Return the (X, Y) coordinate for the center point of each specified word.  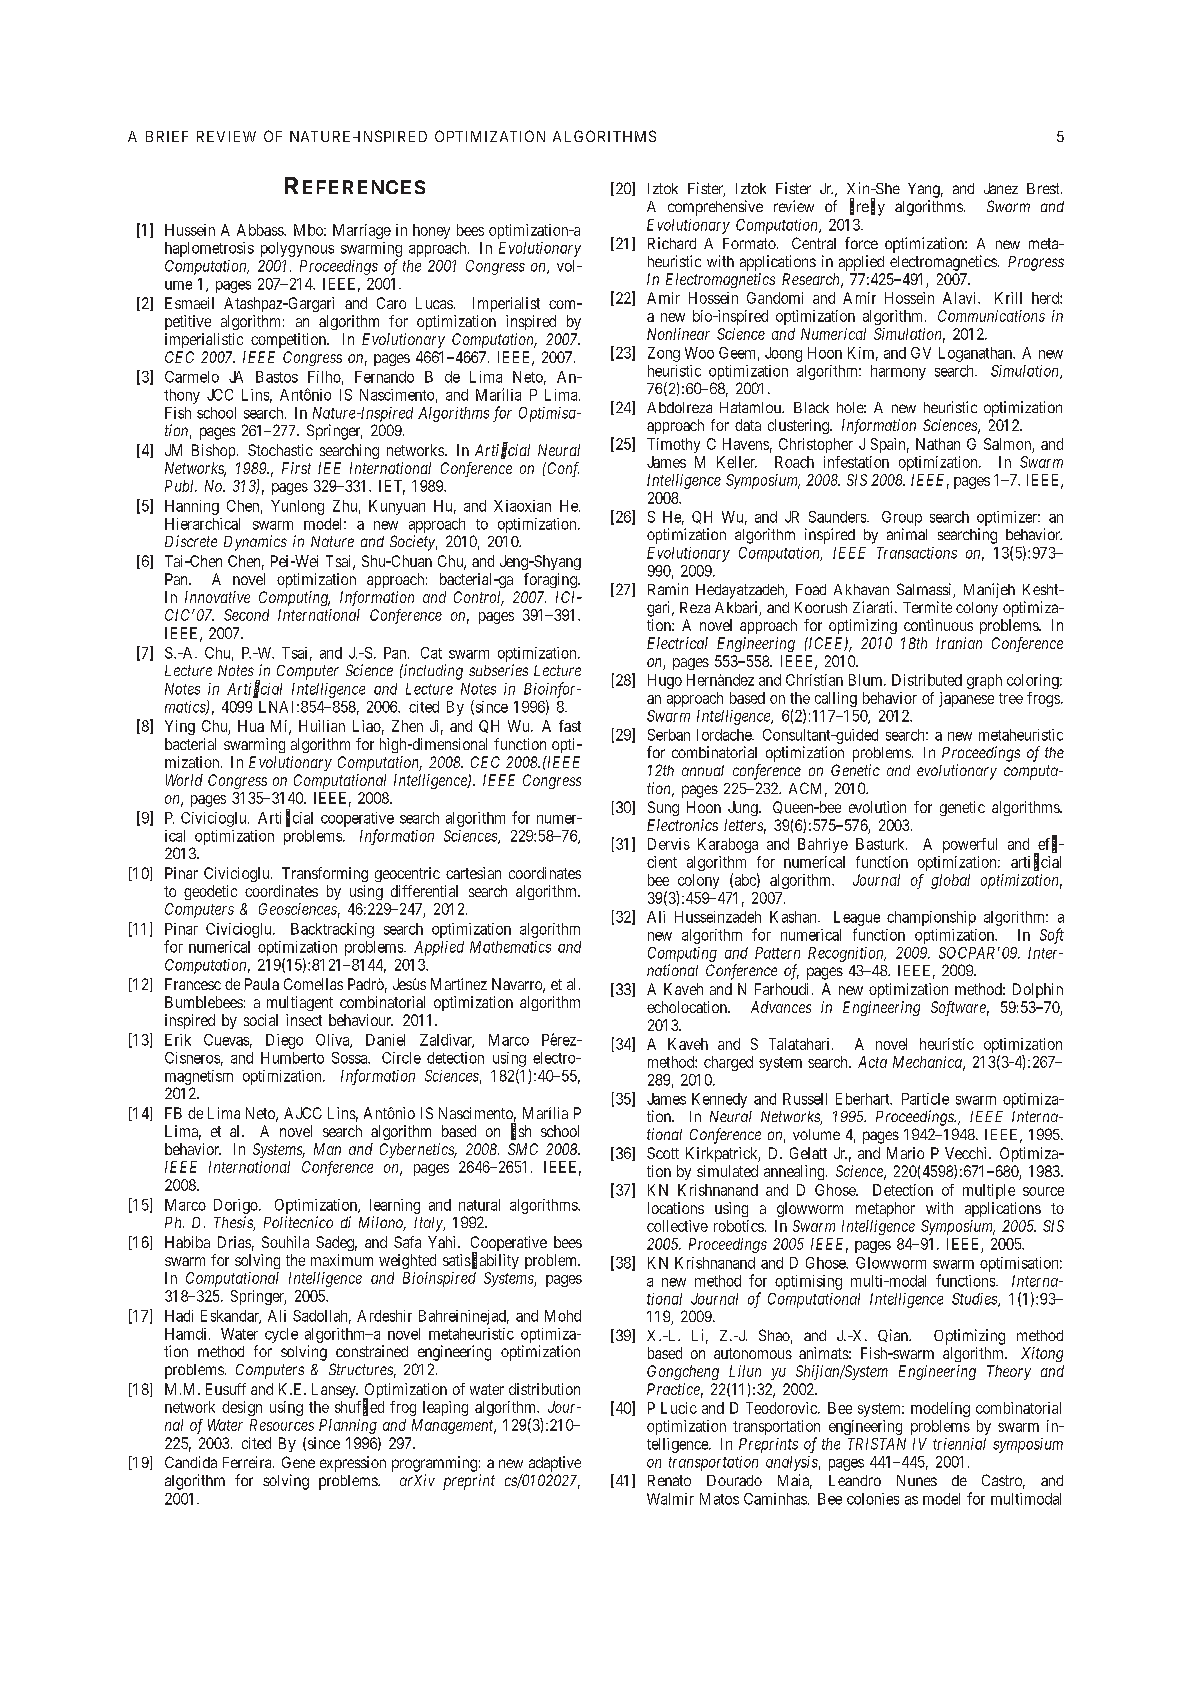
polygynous (297, 249)
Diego (284, 1041)
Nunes (917, 1480)
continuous (938, 625)
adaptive (555, 1464)
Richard (672, 243)
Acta (872, 1062)
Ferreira (248, 1462)
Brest (1044, 188)
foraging (551, 580)
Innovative (217, 597)
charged (728, 1063)
